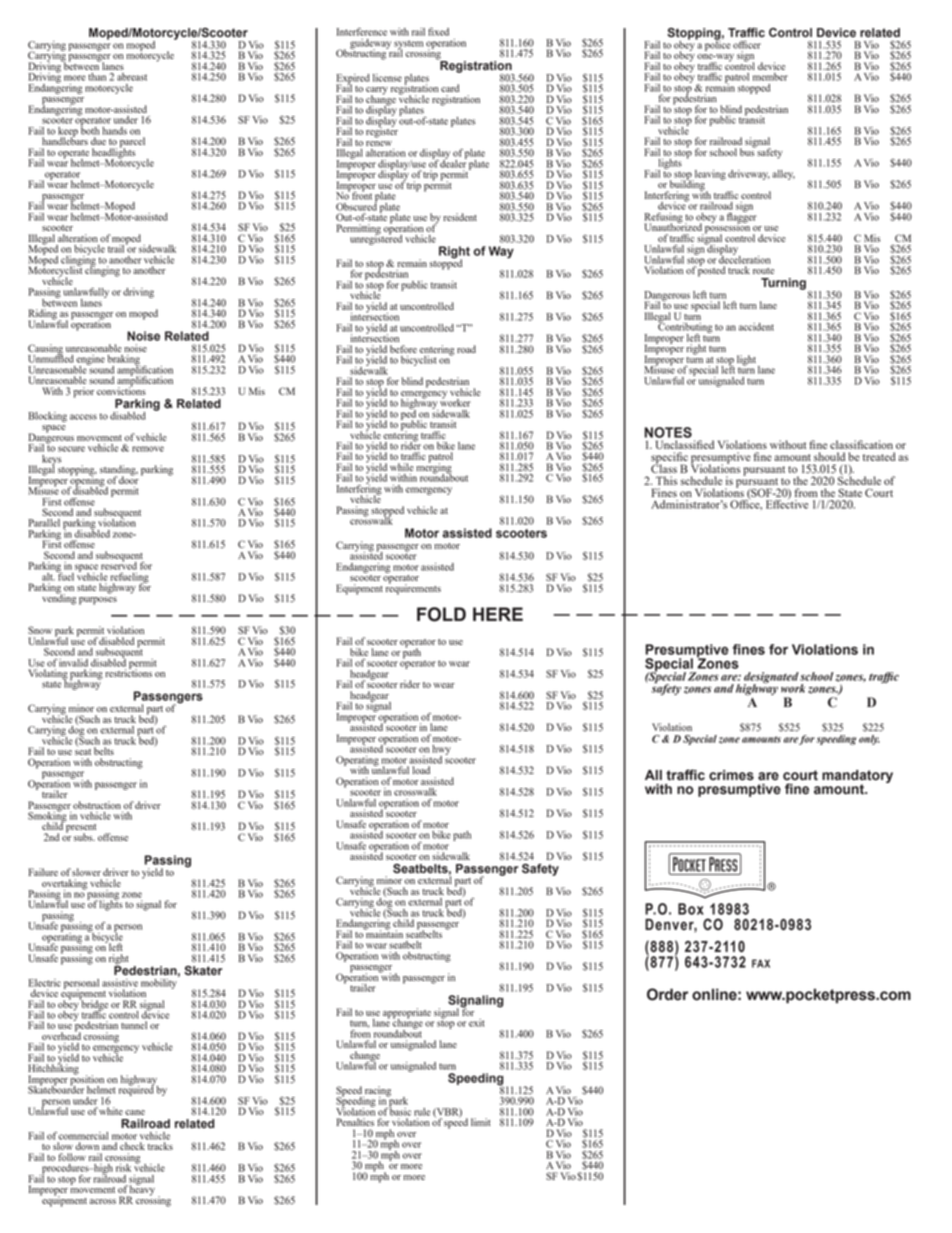 The width and height of the document is (952, 1233). Describe the element at coordinates (748, 151) in the document. I see `bus` at that location.
